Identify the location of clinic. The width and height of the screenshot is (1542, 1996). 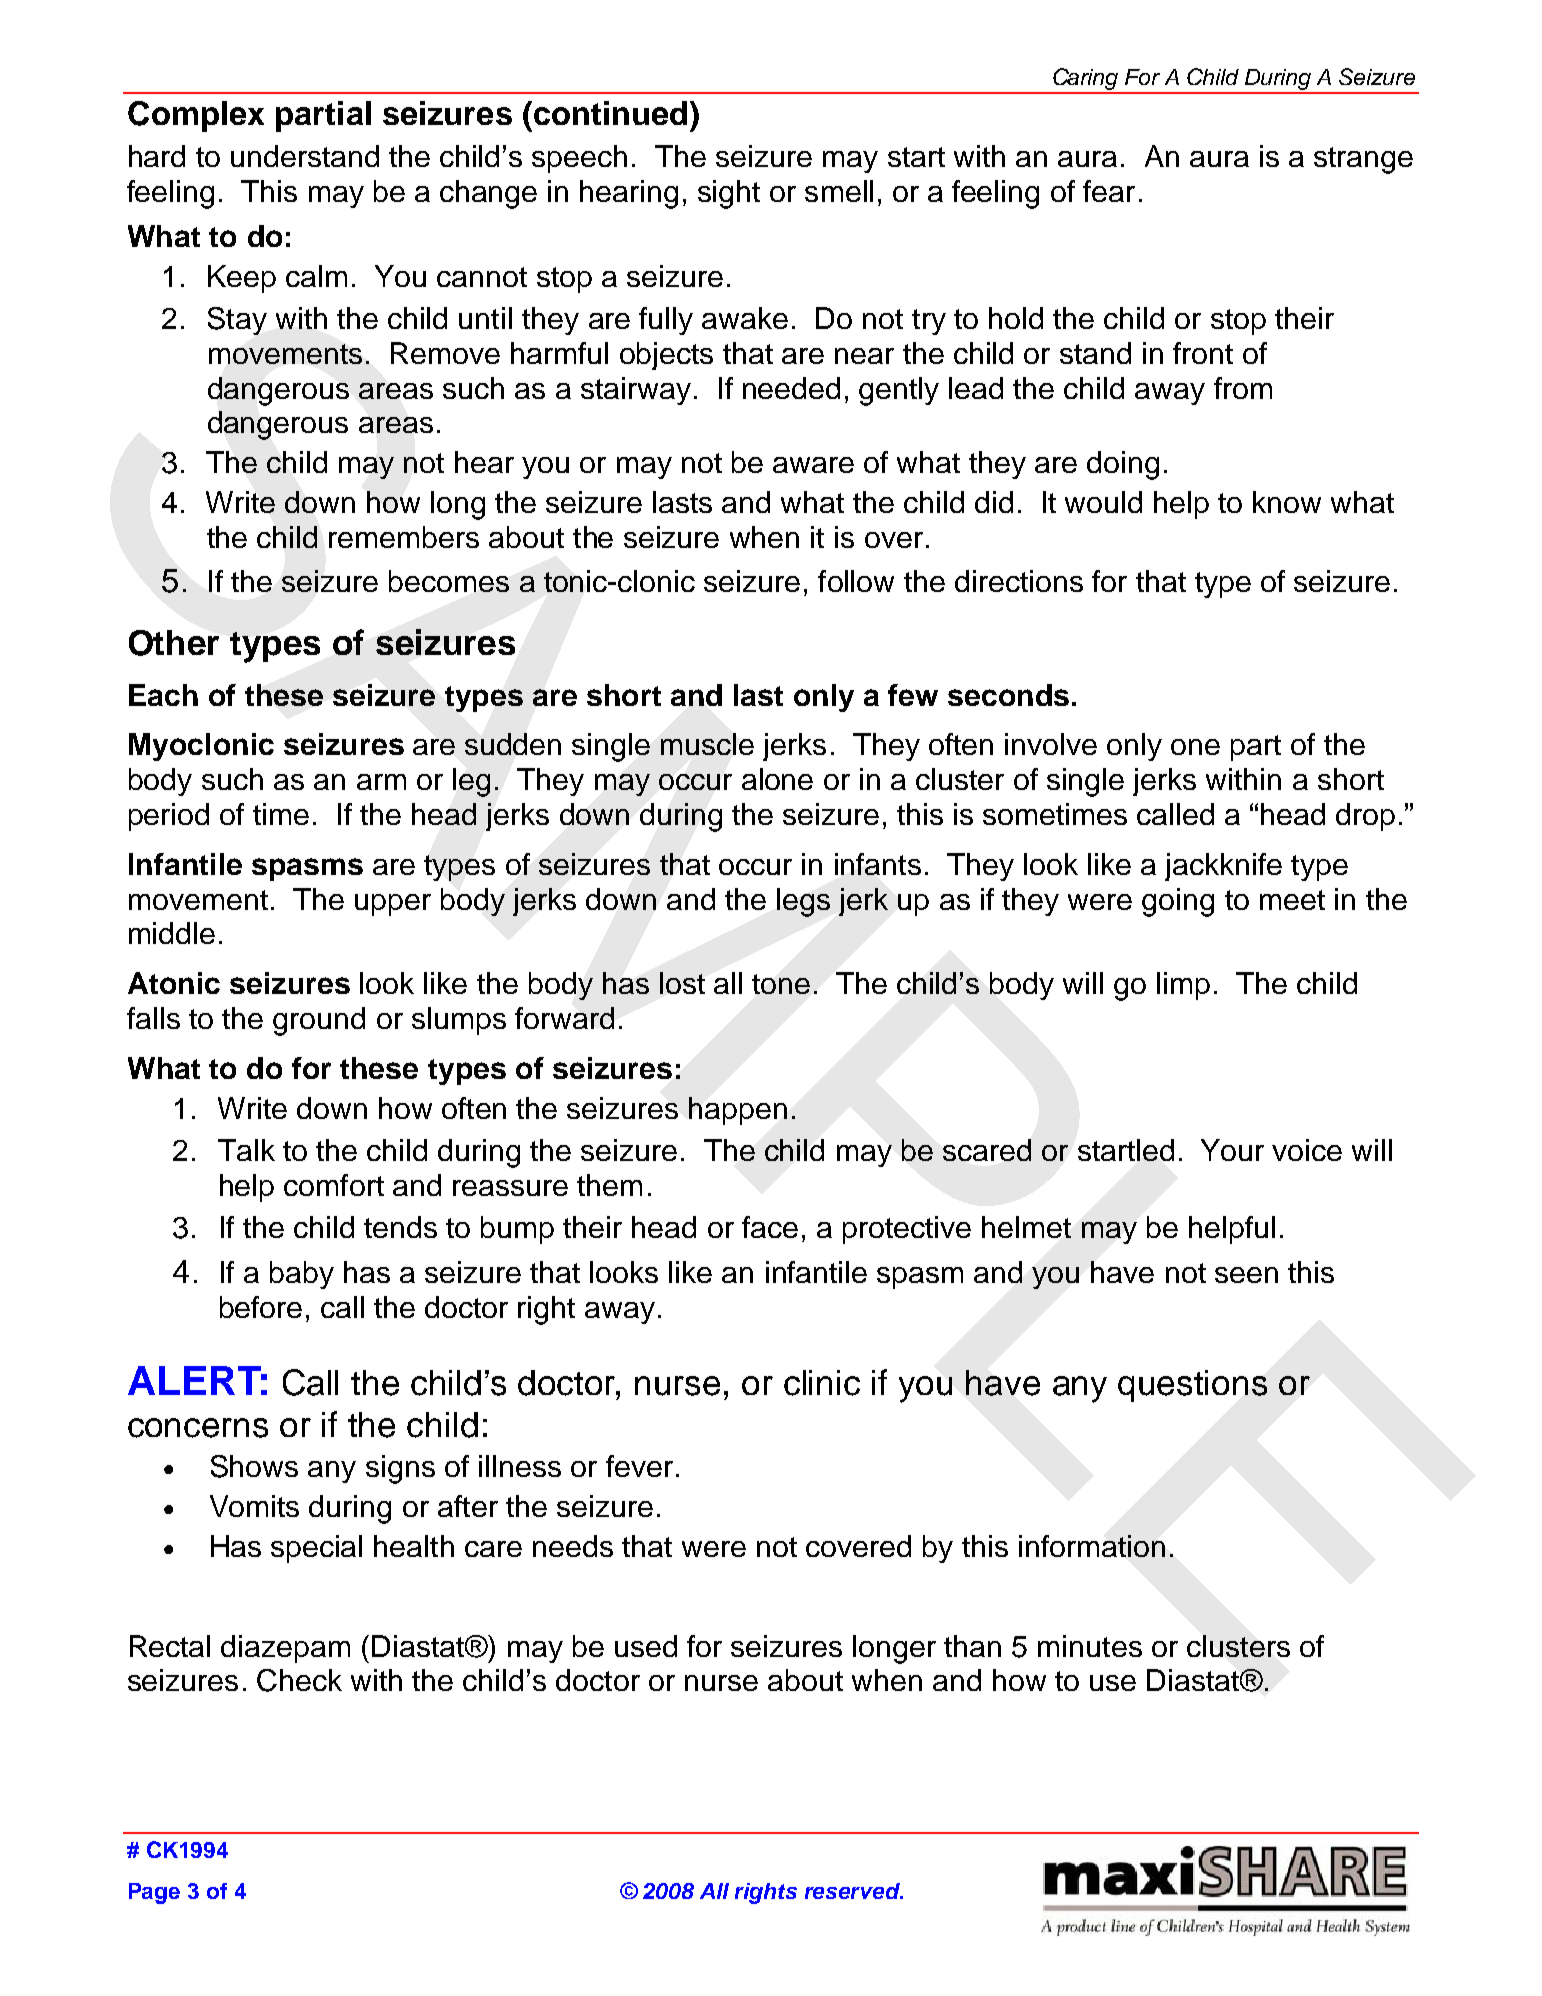
(822, 1383).
